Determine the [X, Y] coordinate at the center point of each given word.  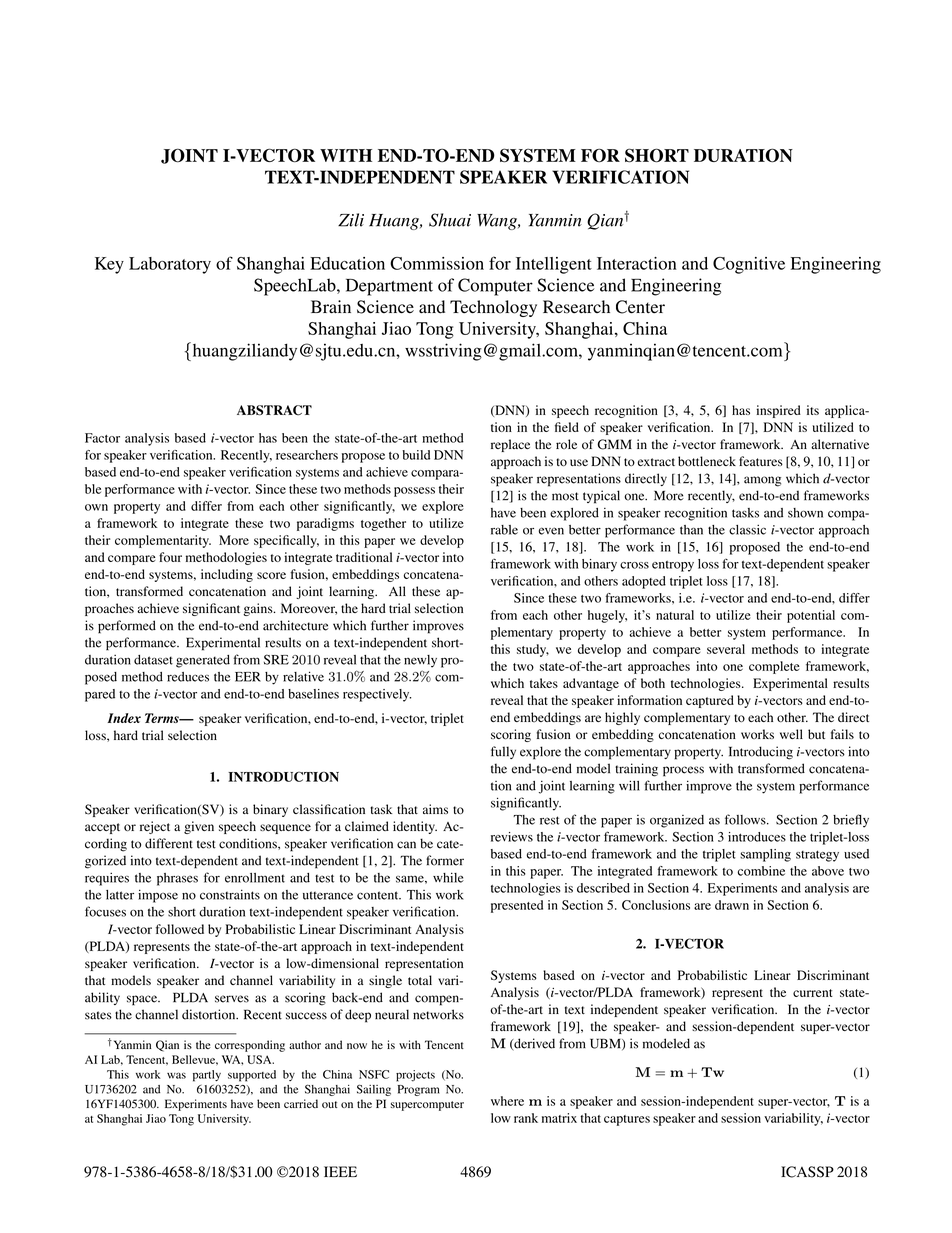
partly [207, 1076]
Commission [437, 263]
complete [774, 667]
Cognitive [749, 265]
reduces [188, 677]
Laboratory [170, 265]
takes [544, 683]
